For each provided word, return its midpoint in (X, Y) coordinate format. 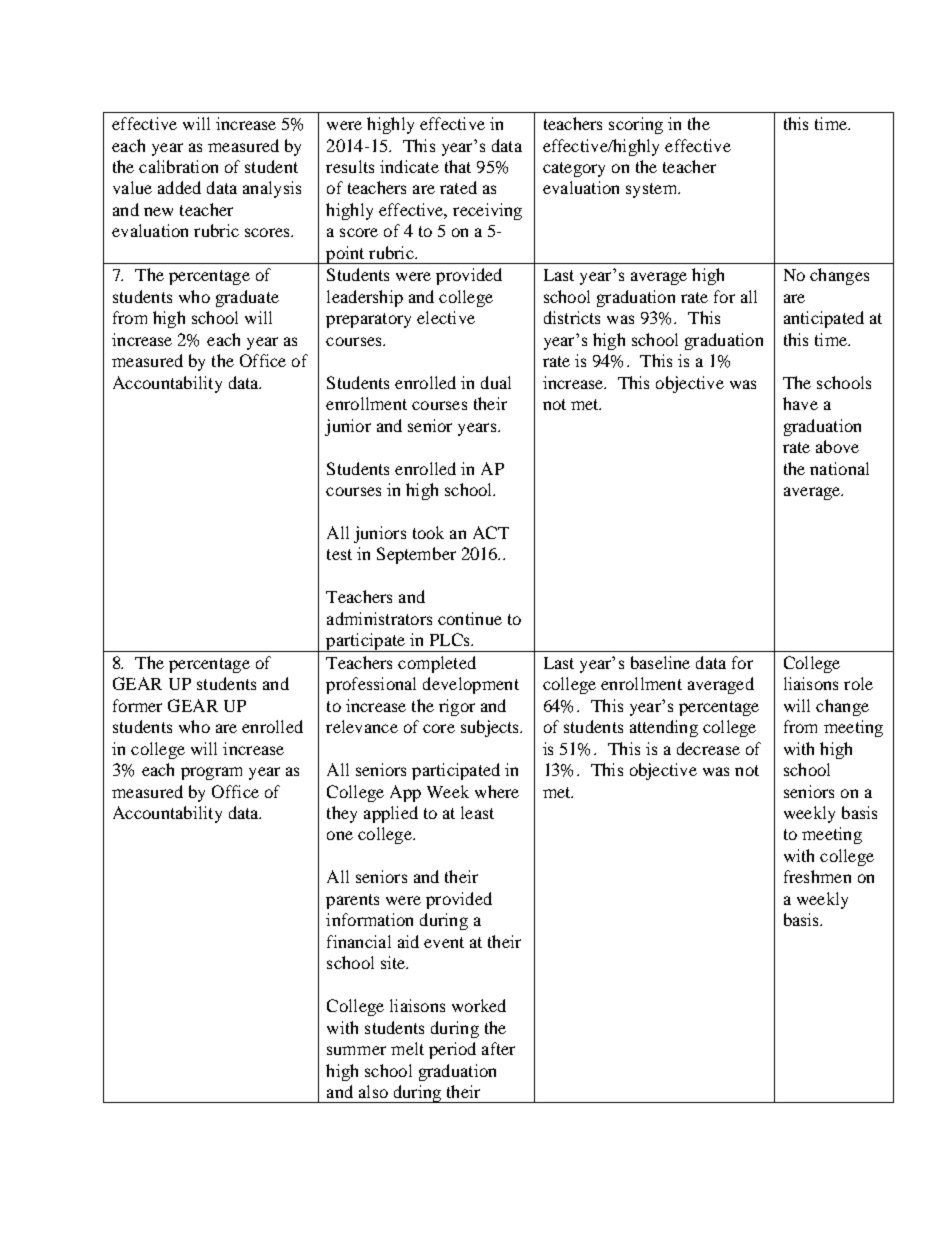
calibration (178, 166)
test (339, 554)
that (458, 166)
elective (446, 317)
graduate (247, 298)
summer (356, 1050)
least (477, 812)
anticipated (824, 319)
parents (352, 901)
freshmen (817, 876)
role (858, 683)
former (137, 705)
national (839, 468)
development (471, 685)
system (652, 190)
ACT (491, 532)
